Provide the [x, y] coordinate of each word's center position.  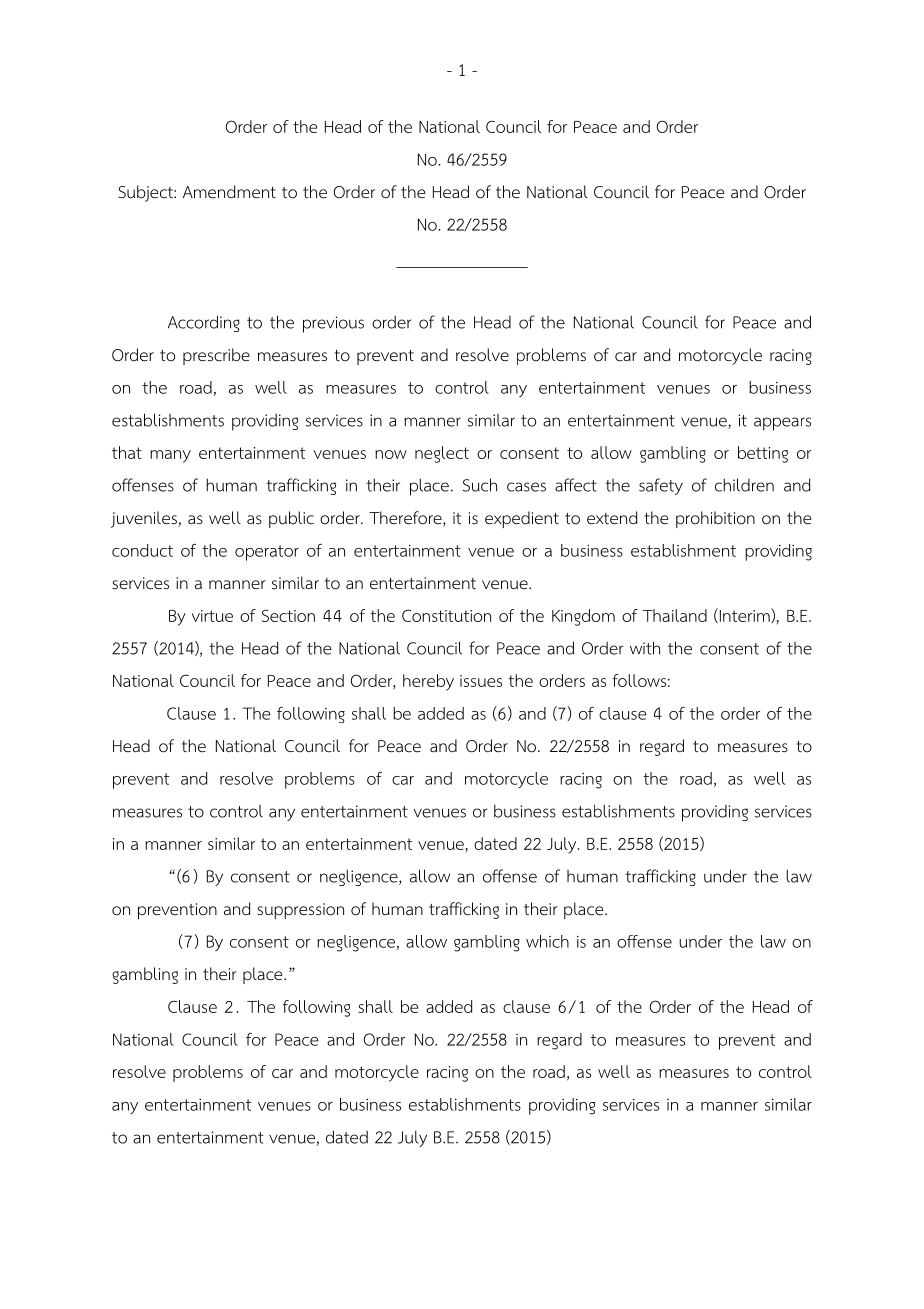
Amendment [229, 192]
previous [333, 324]
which [547, 941]
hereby [428, 682]
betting [763, 454]
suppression [300, 911]
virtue [212, 616]
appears [782, 424]
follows [639, 680]
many [170, 456]
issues [481, 681]
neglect [442, 454]
